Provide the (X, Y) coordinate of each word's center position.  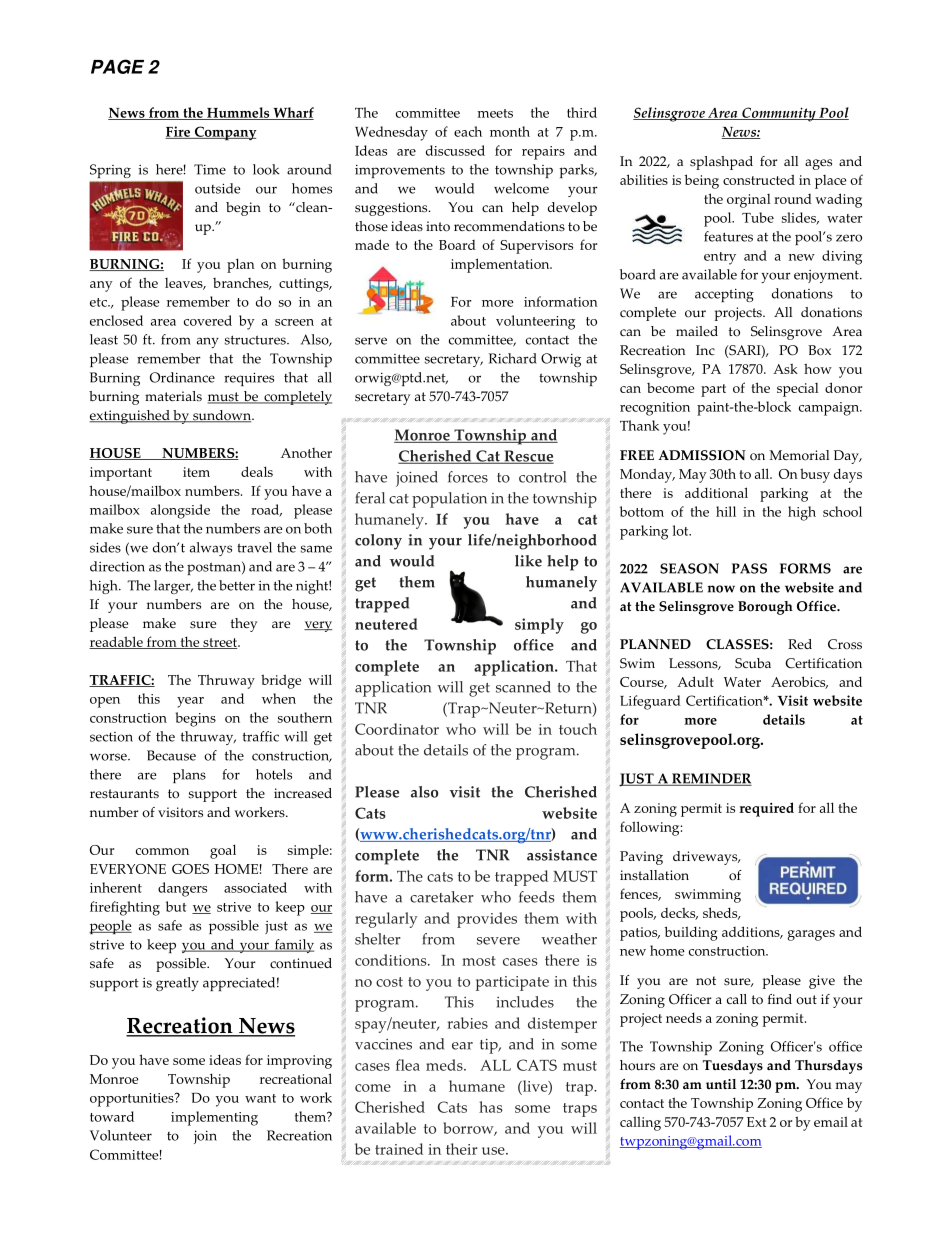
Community (779, 114)
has (491, 1107)
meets (495, 113)
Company (224, 133)
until (721, 1084)
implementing (214, 1118)
